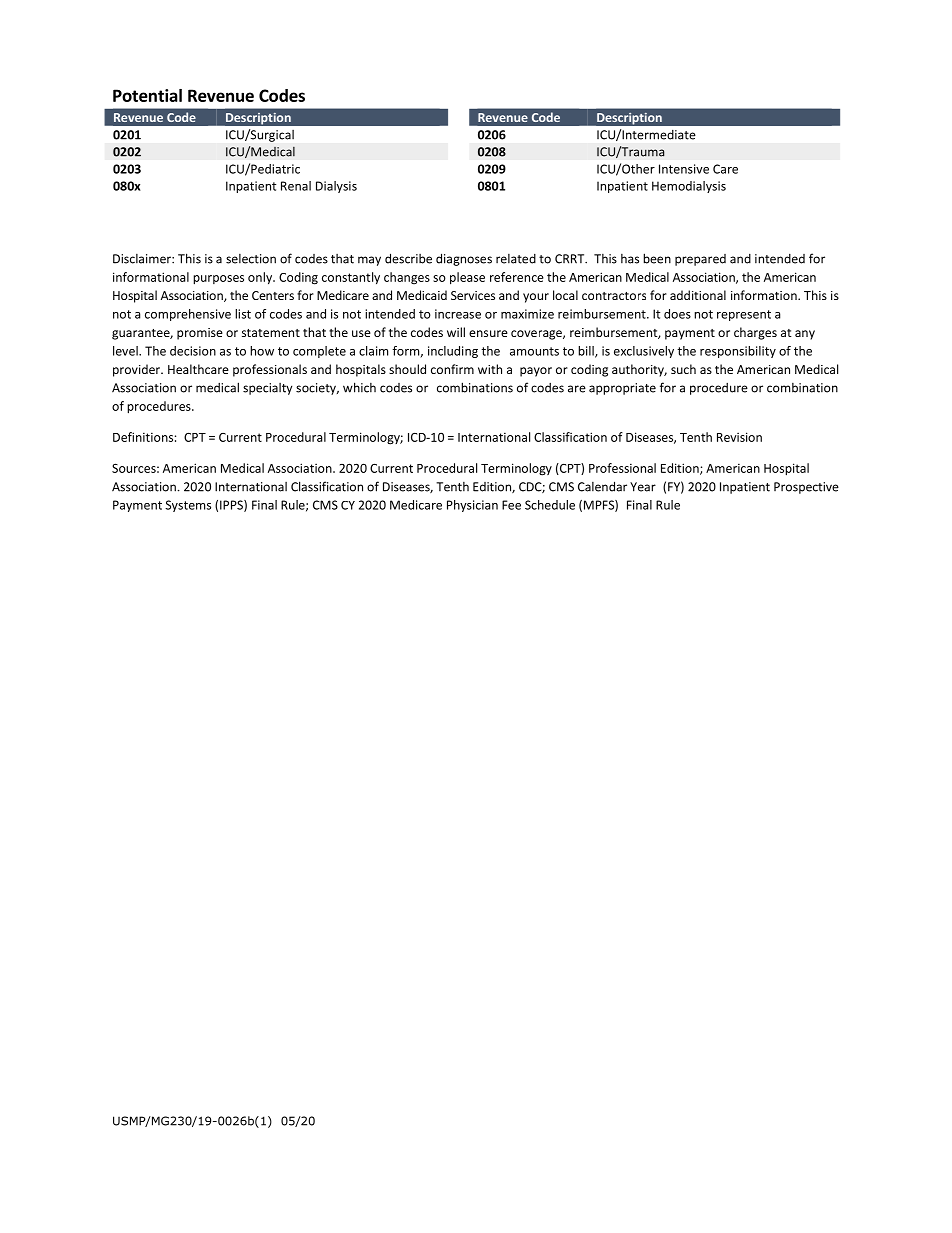 The height and width of the screenshot is (1233, 952). I want to click on decision, so click(193, 351).
